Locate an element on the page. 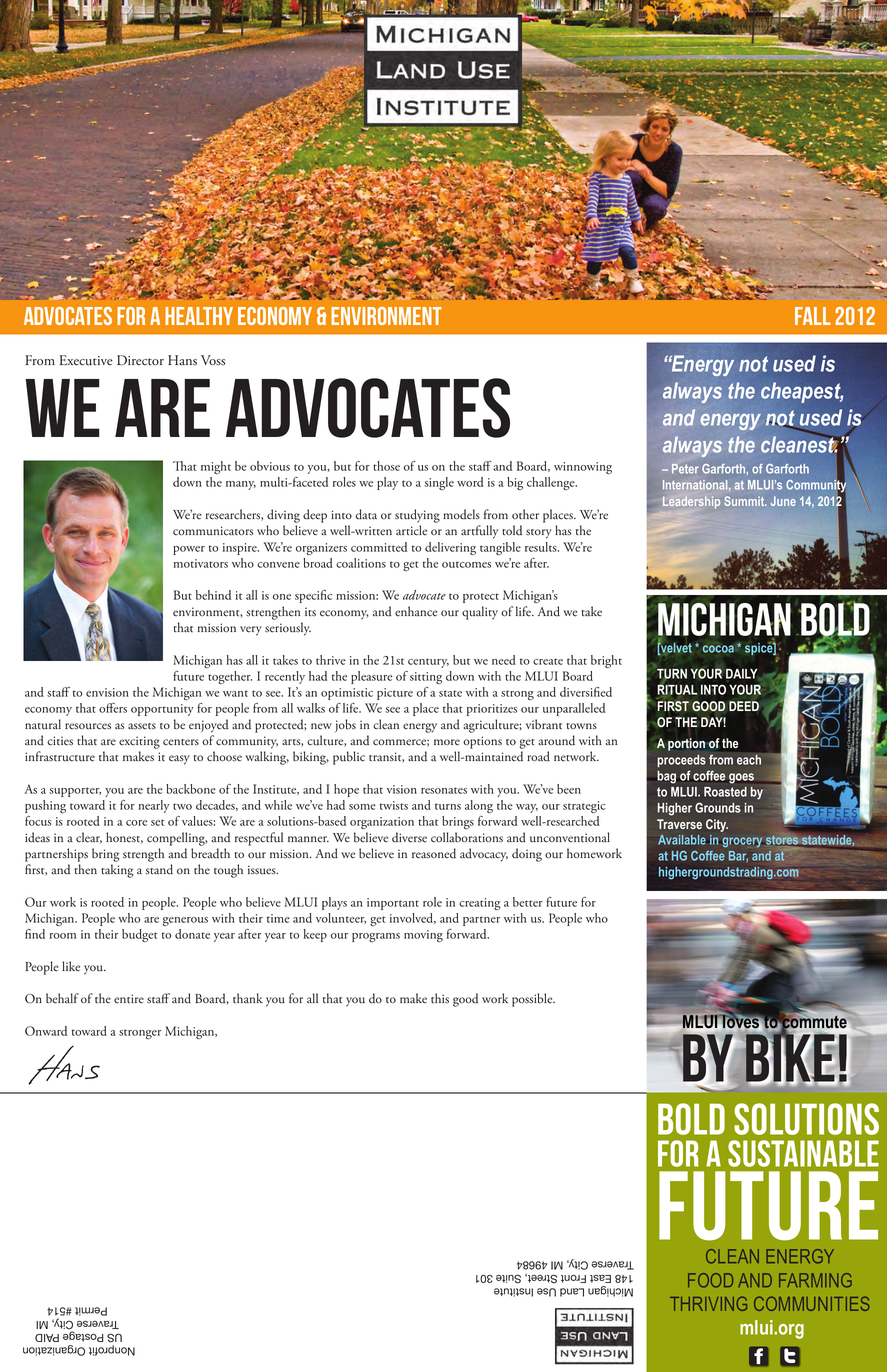 This page has width=887, height=1372. twists is located at coordinates (394, 805).
